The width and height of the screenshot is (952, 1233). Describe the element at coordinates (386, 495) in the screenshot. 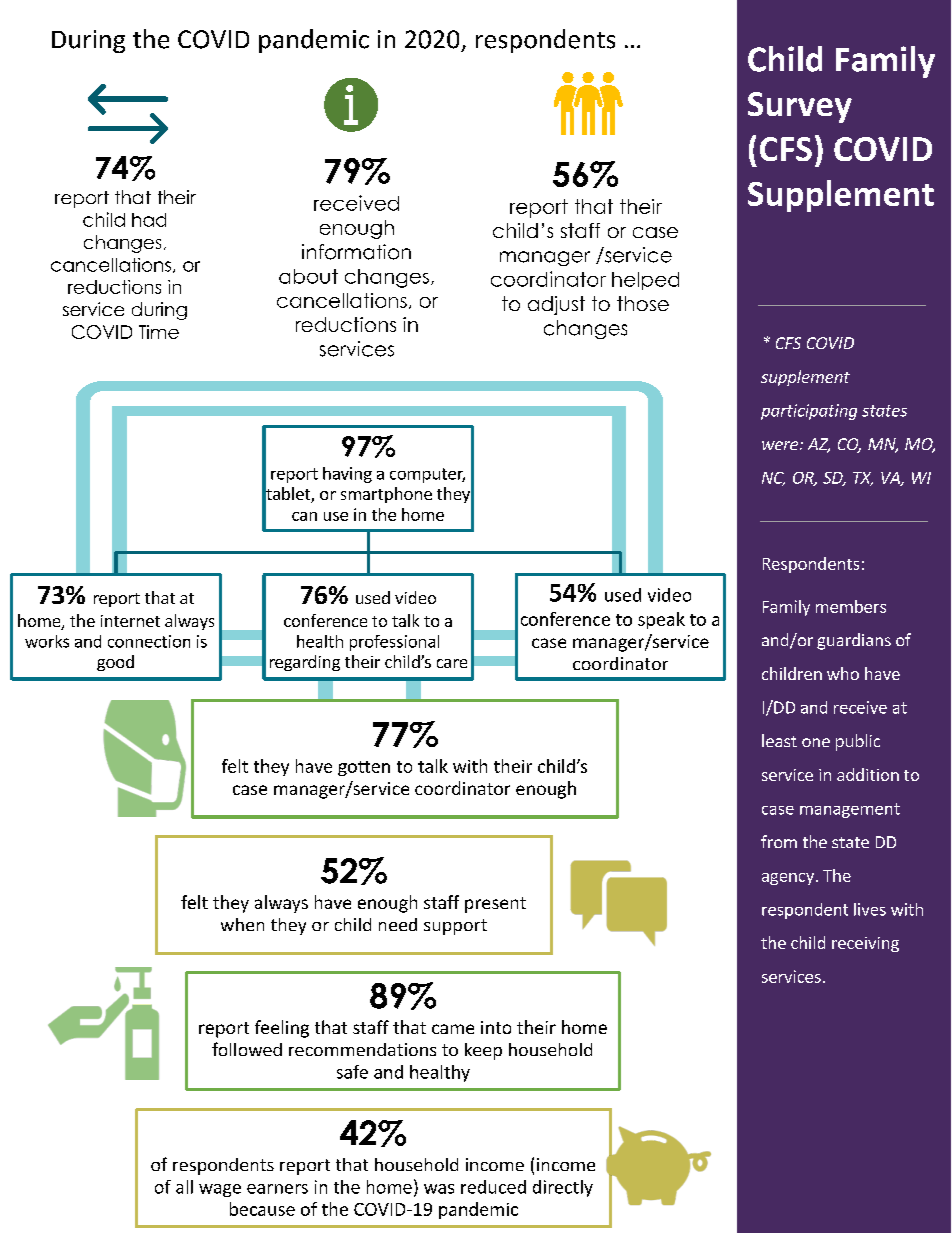

I see `smartphone` at that location.
